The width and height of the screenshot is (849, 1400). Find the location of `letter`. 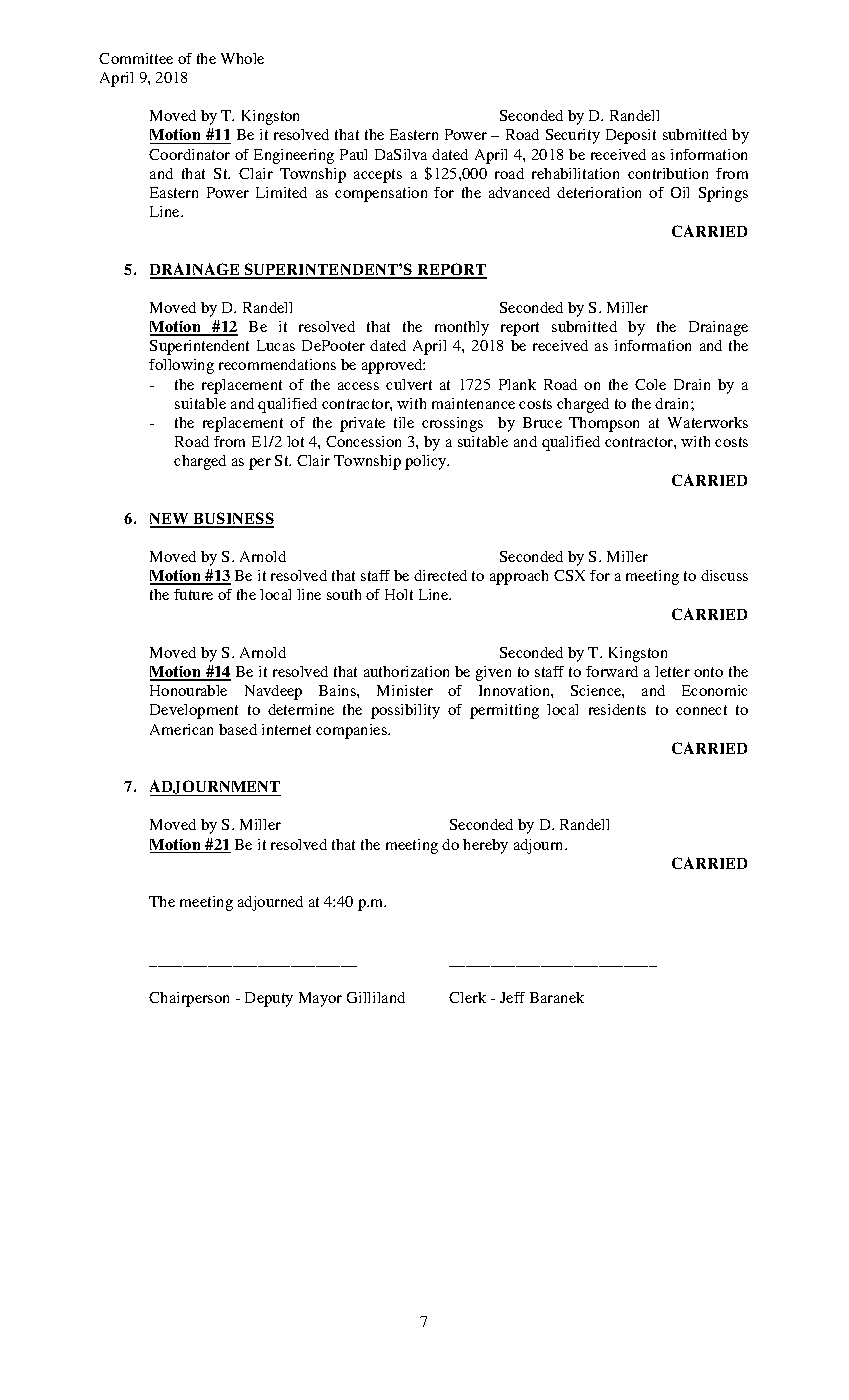

letter is located at coordinates (672, 671).
